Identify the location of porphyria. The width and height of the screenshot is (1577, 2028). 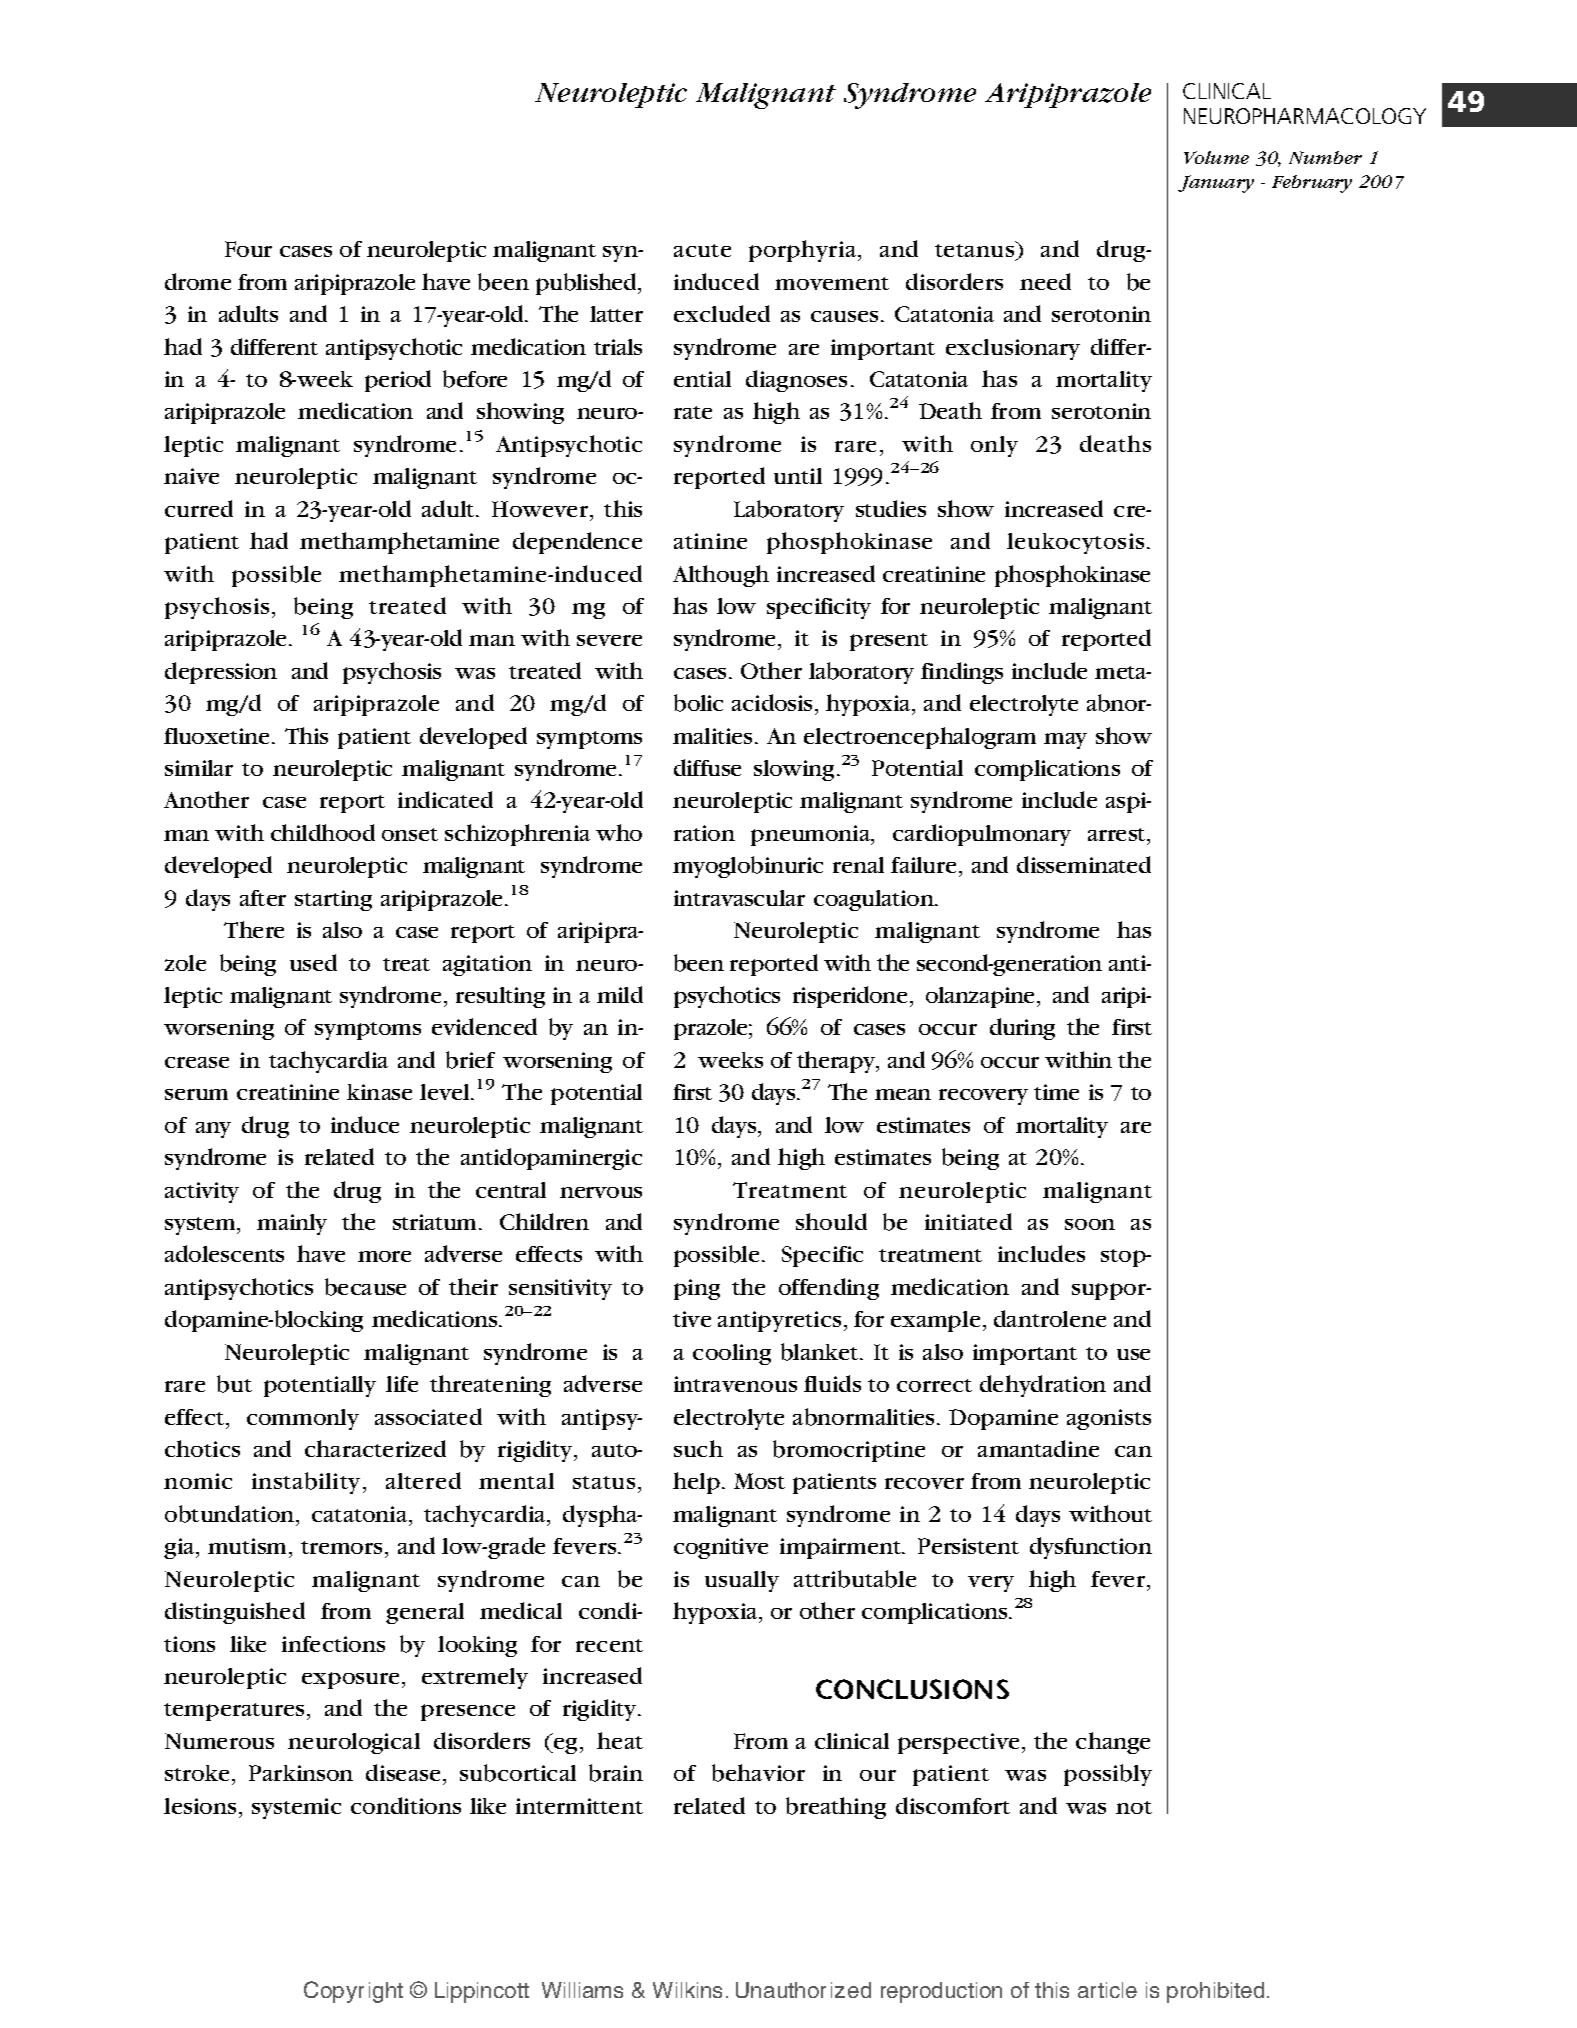
(804, 251).
